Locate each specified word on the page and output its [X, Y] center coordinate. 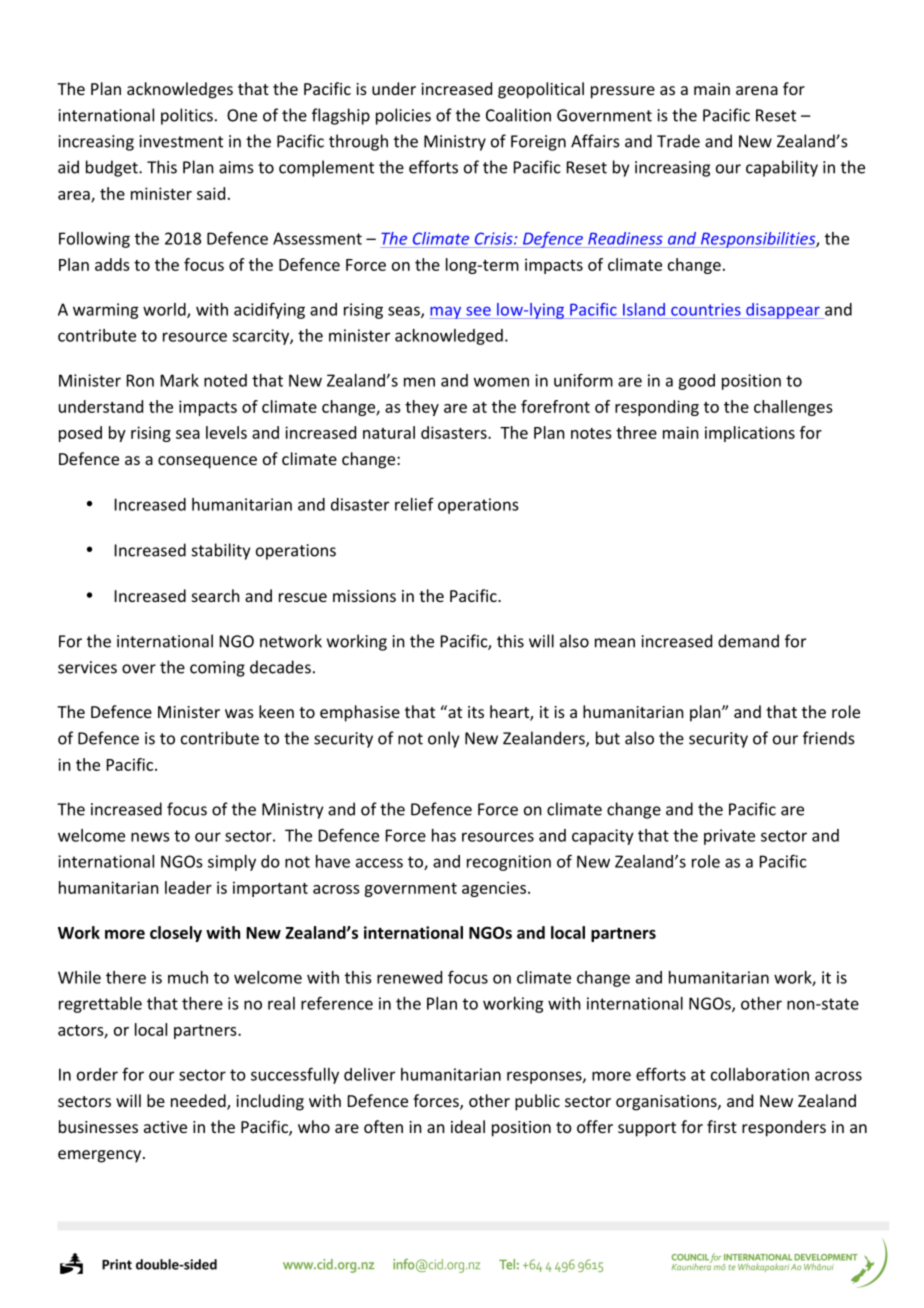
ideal [468, 1126]
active [165, 1127]
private [729, 837]
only [443, 739]
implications [750, 434]
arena [757, 90]
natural [389, 432]
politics [187, 116]
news [150, 837]
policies [403, 116]
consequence [207, 462]
